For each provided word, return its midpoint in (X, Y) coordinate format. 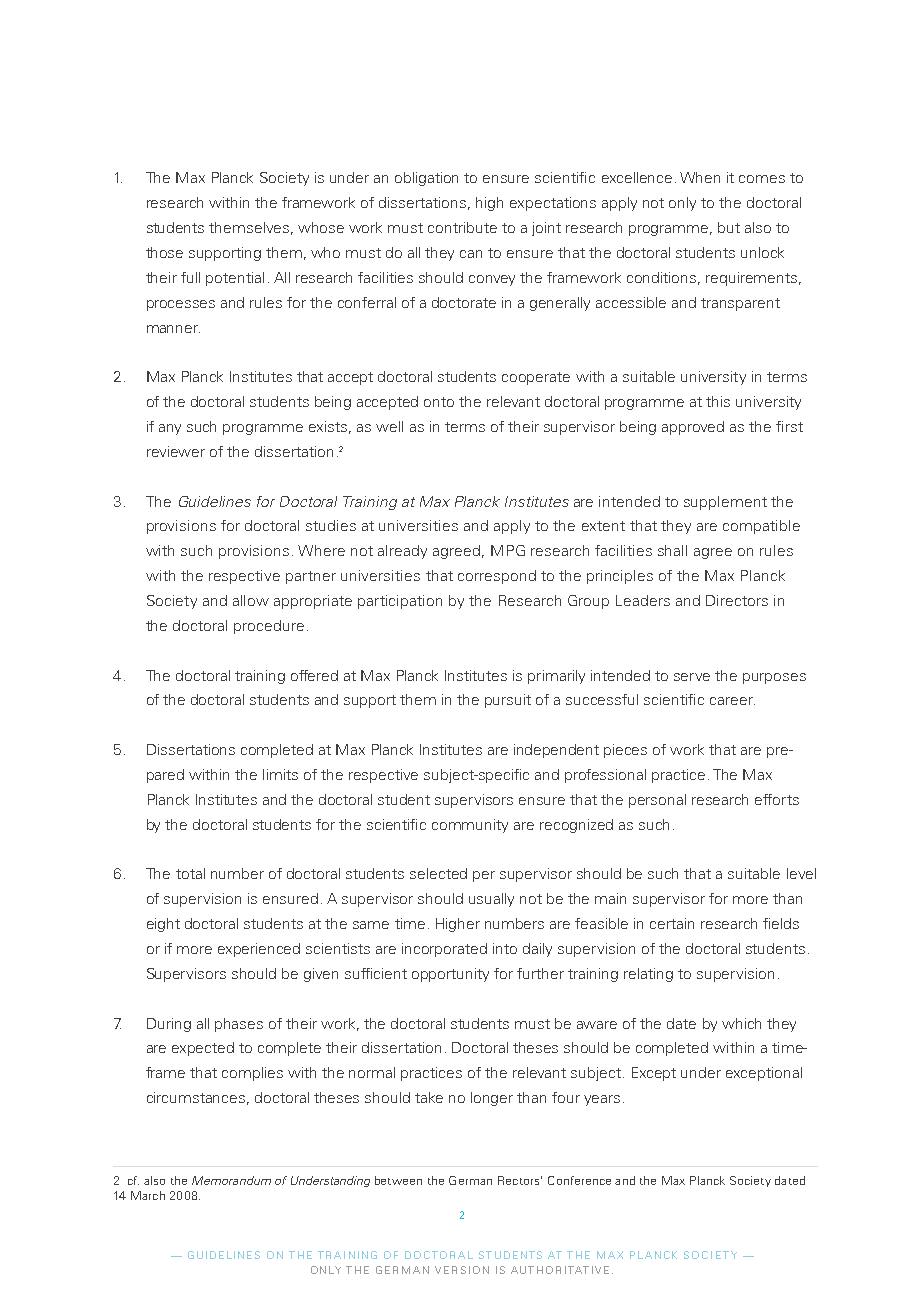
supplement (725, 503)
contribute (462, 227)
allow (251, 600)
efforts (777, 799)
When (700, 177)
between (398, 1180)
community (470, 826)
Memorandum (231, 1180)
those (164, 252)
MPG (508, 550)
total (190, 873)
